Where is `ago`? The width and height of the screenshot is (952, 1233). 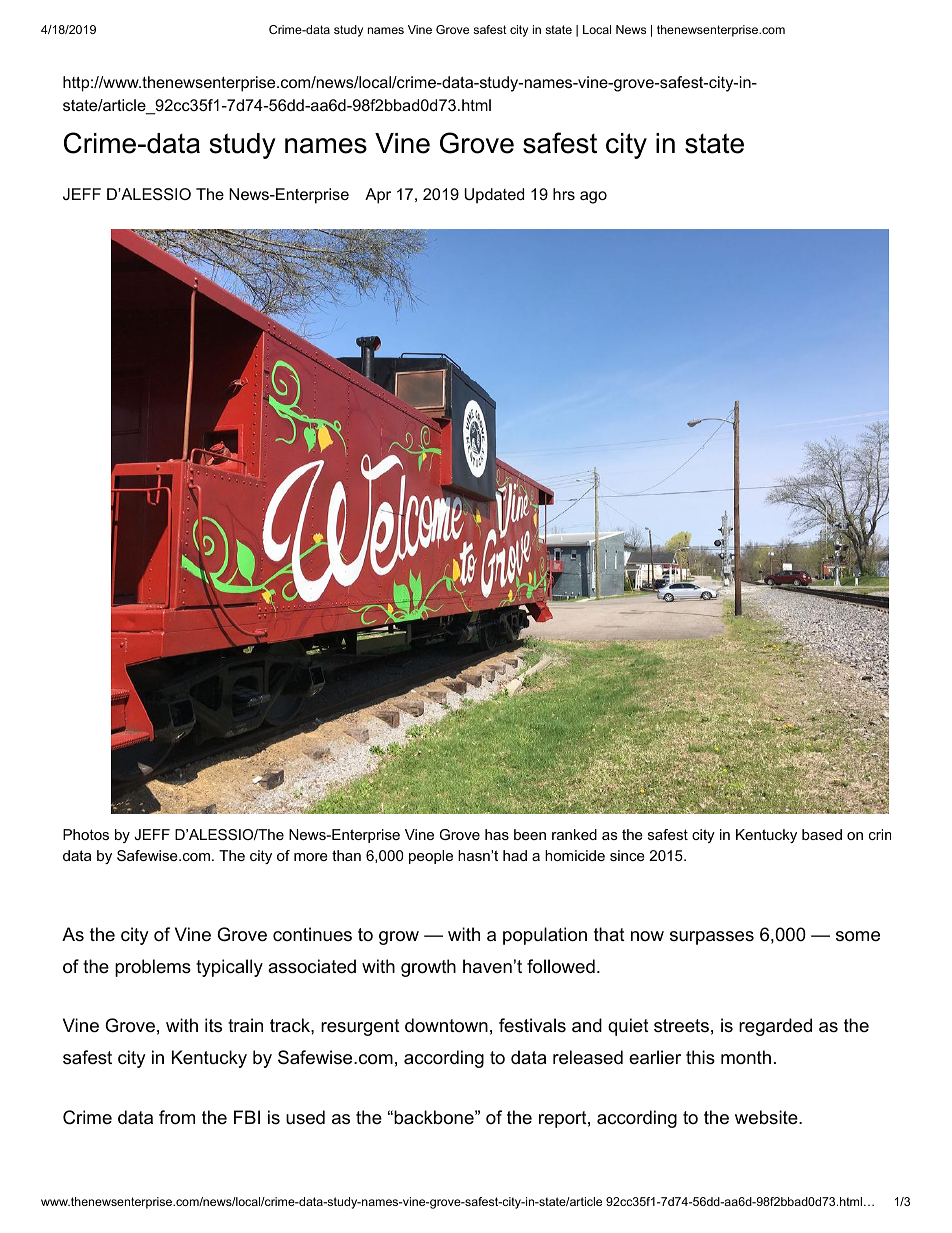
ago is located at coordinates (593, 197).
